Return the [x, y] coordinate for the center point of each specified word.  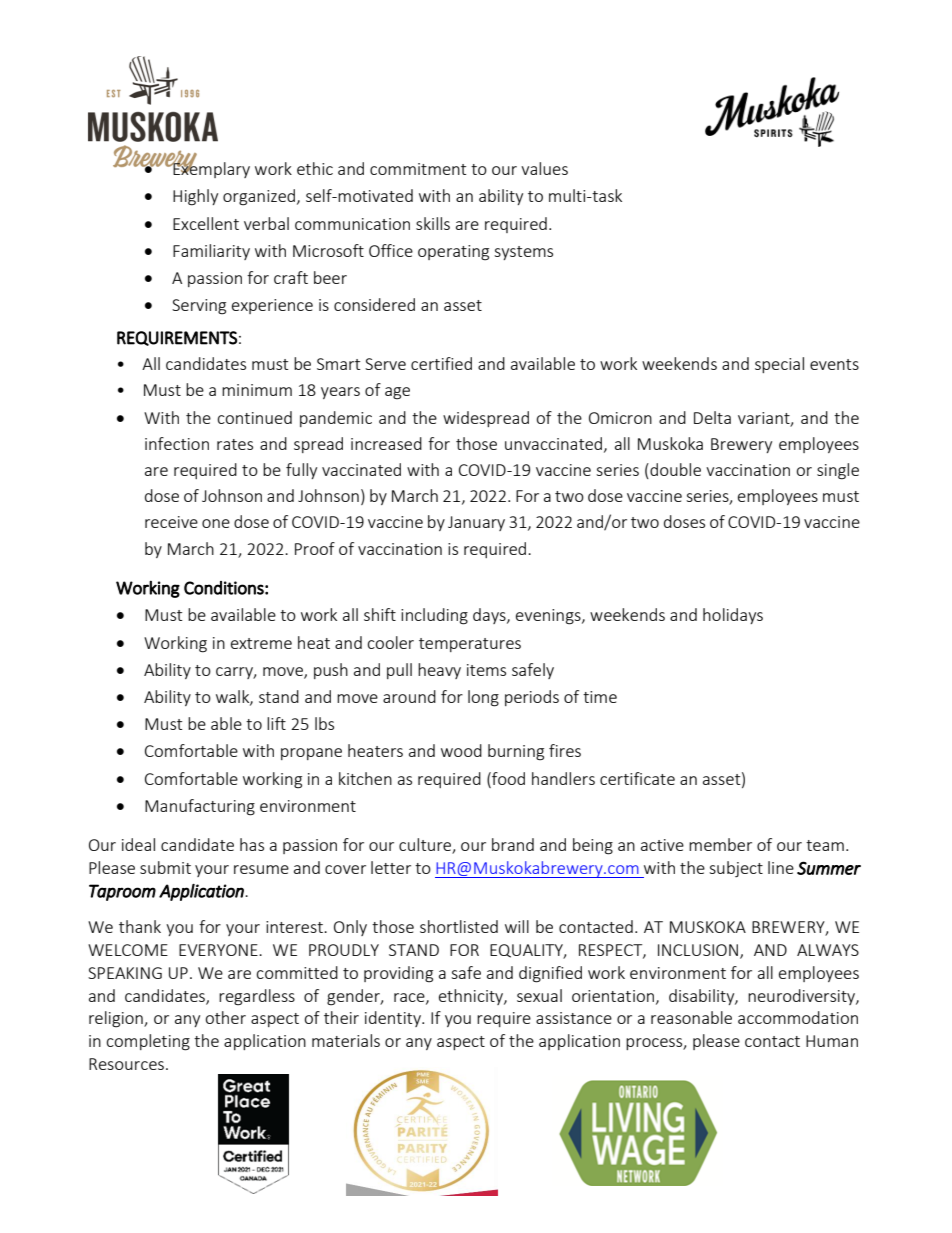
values [544, 168]
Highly [195, 197]
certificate [637, 778]
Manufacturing [200, 807]
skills [433, 223]
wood [461, 750]
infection [177, 443]
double [674, 471]
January [476, 523]
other [225, 1017]
